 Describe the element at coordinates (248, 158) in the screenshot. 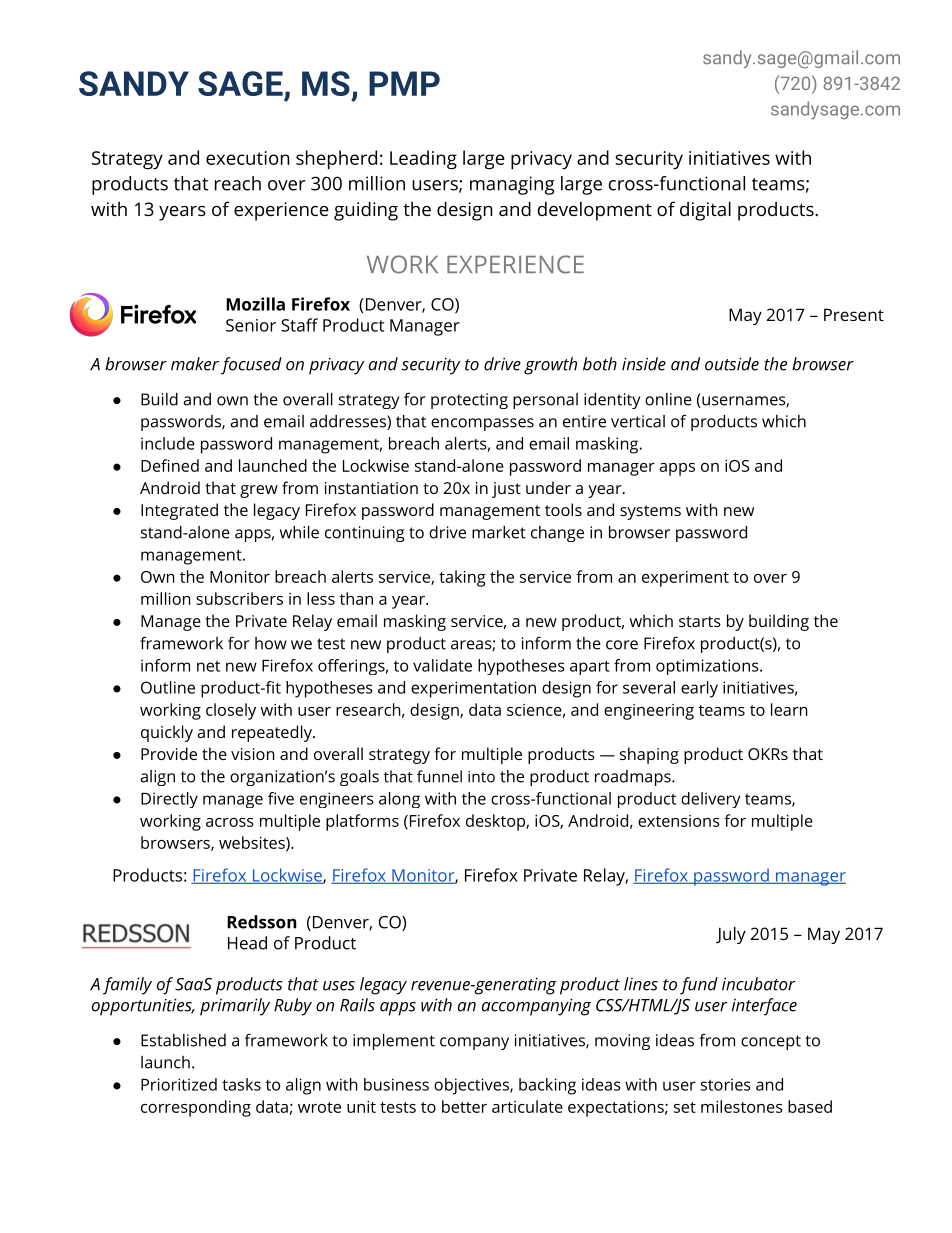

I see `execution` at that location.
